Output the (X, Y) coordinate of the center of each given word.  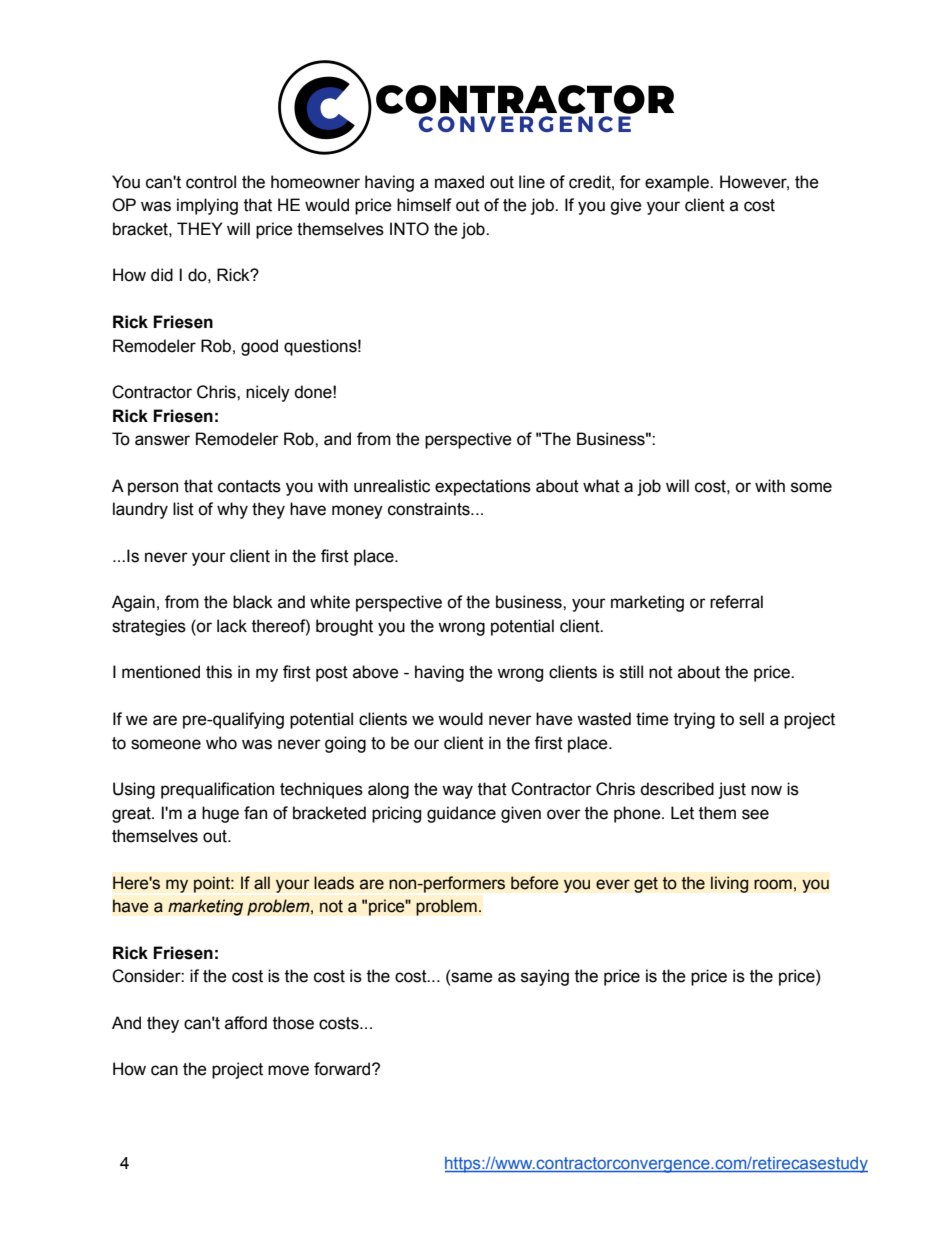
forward (343, 1069)
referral (736, 602)
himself (424, 205)
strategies (149, 627)
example (678, 183)
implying (207, 206)
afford (246, 1023)
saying (545, 977)
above (376, 672)
